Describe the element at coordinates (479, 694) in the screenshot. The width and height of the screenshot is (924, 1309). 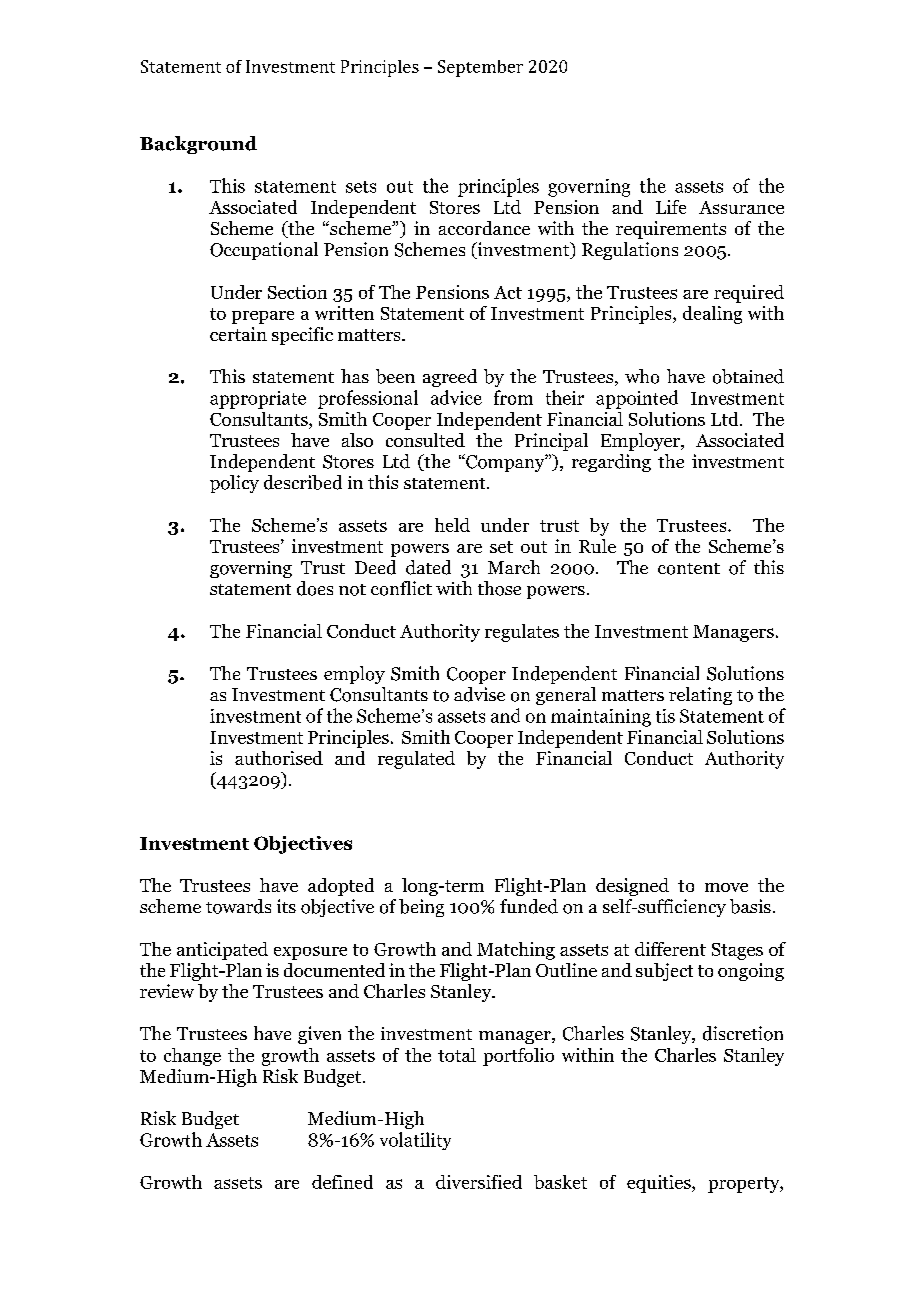
I see `advise` at that location.
